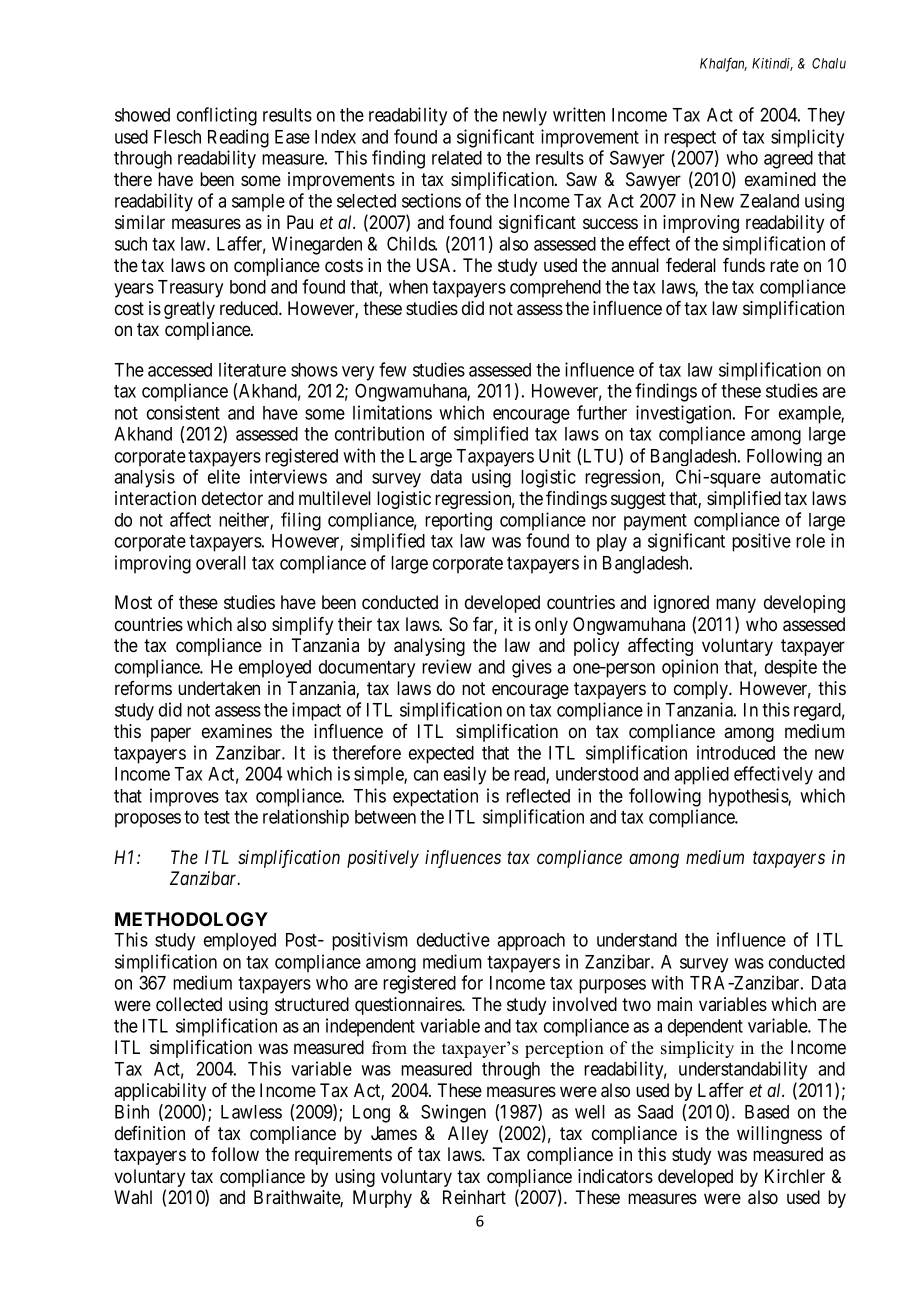 Image resolution: width=924 pixels, height=1308 pixels. Describe the element at coordinates (788, 160) in the image. I see `agreed` at that location.
